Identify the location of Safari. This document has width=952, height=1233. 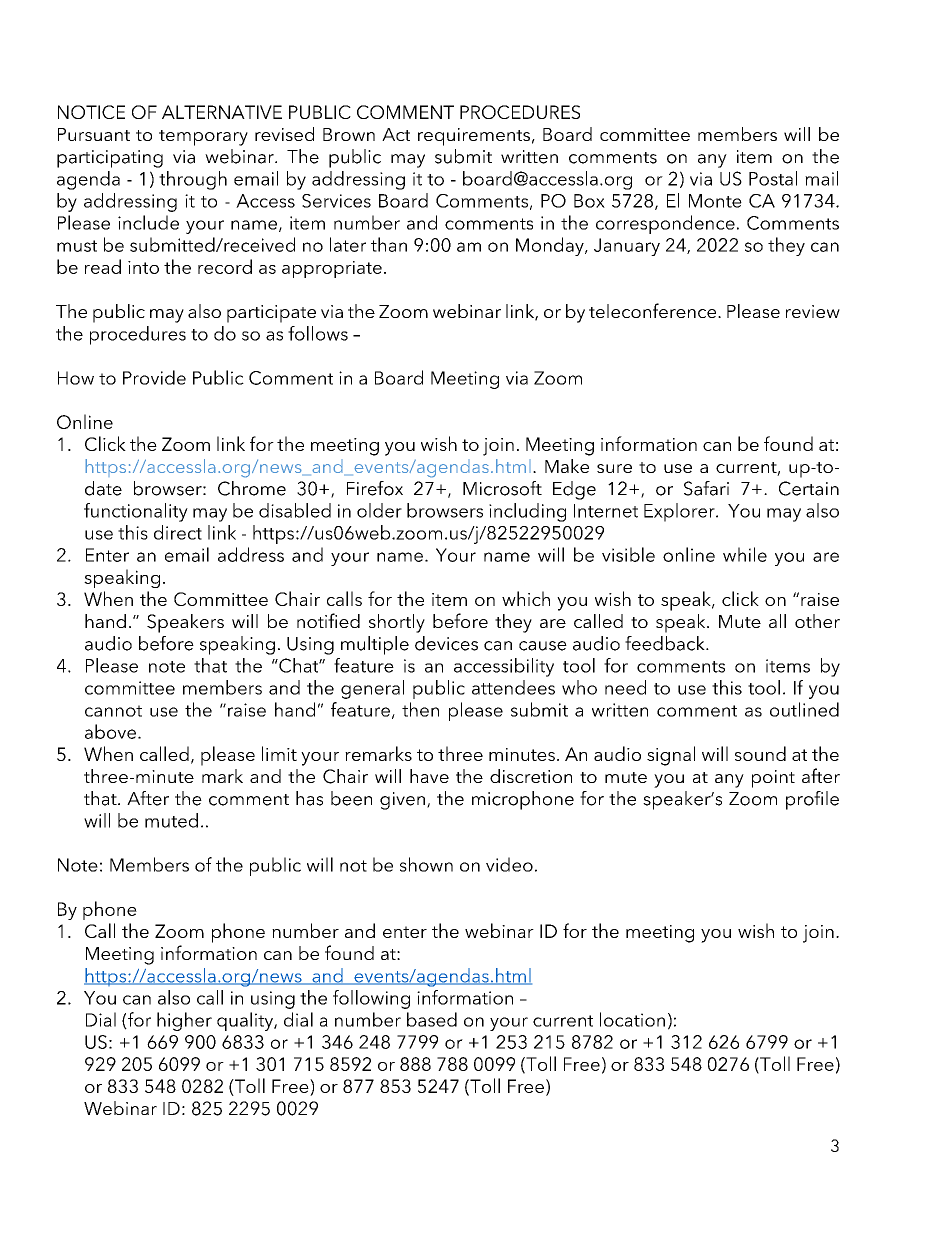
(706, 488).
